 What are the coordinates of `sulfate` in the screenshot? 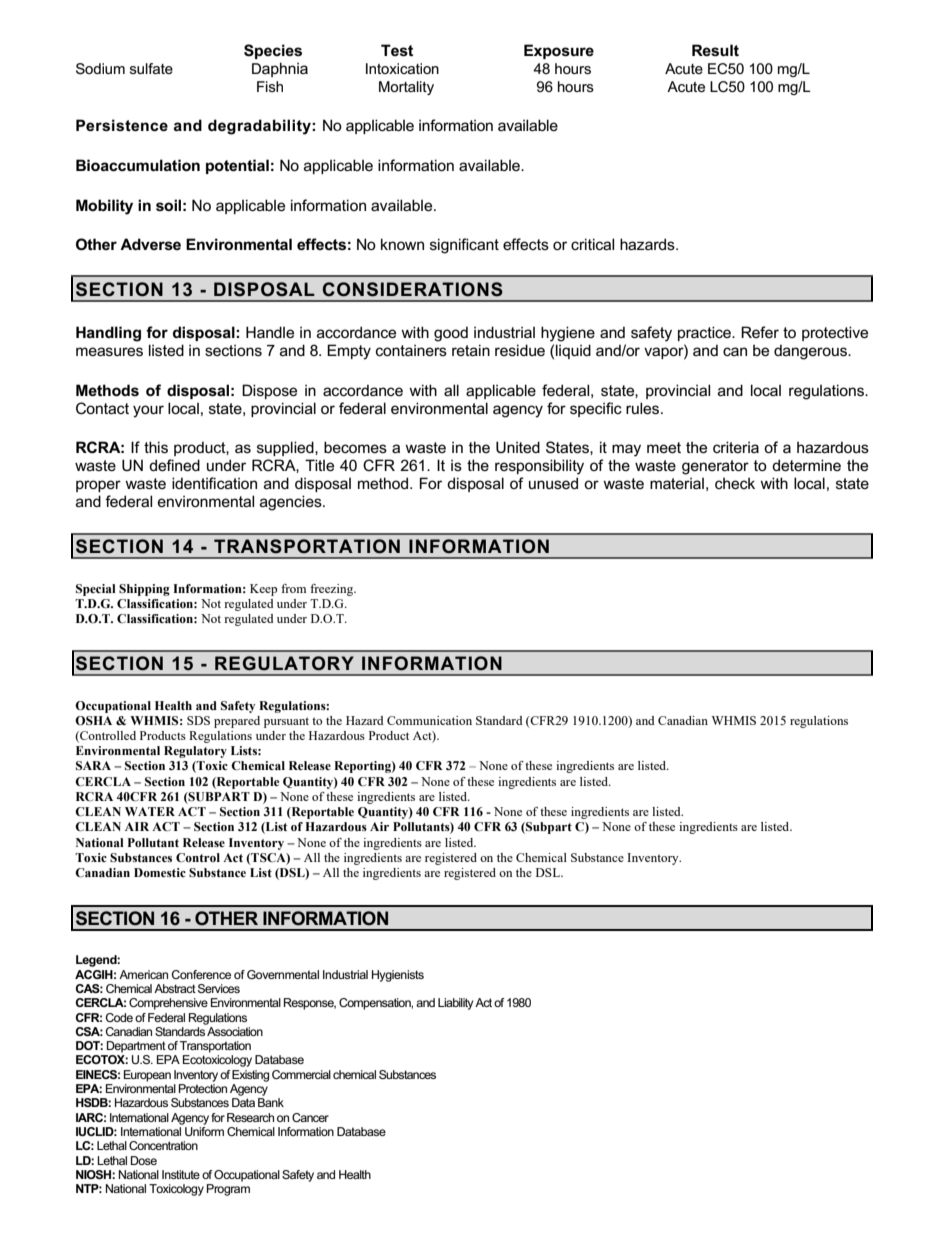 It's located at (151, 68).
